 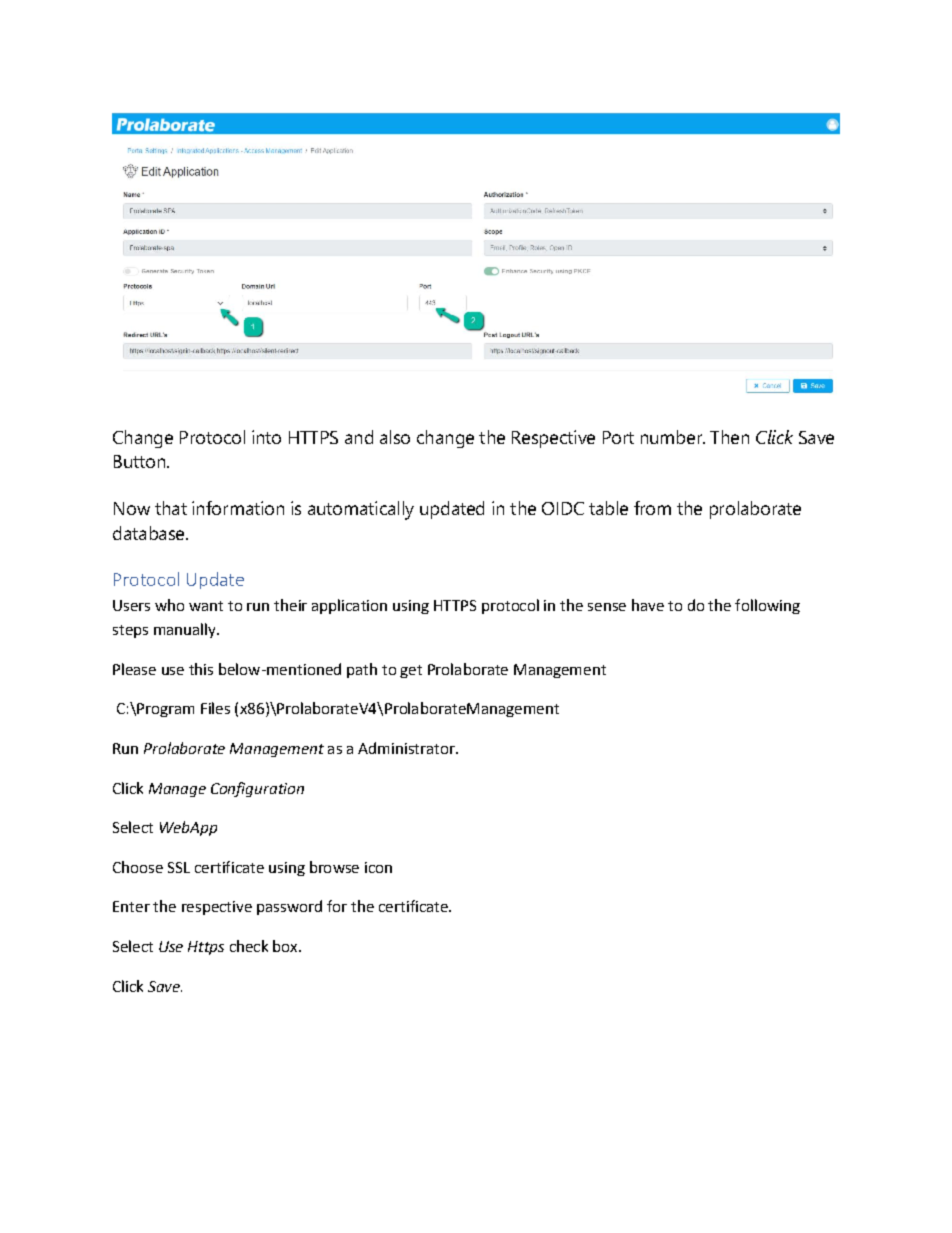 I want to click on Configuration, so click(x=257, y=789).
